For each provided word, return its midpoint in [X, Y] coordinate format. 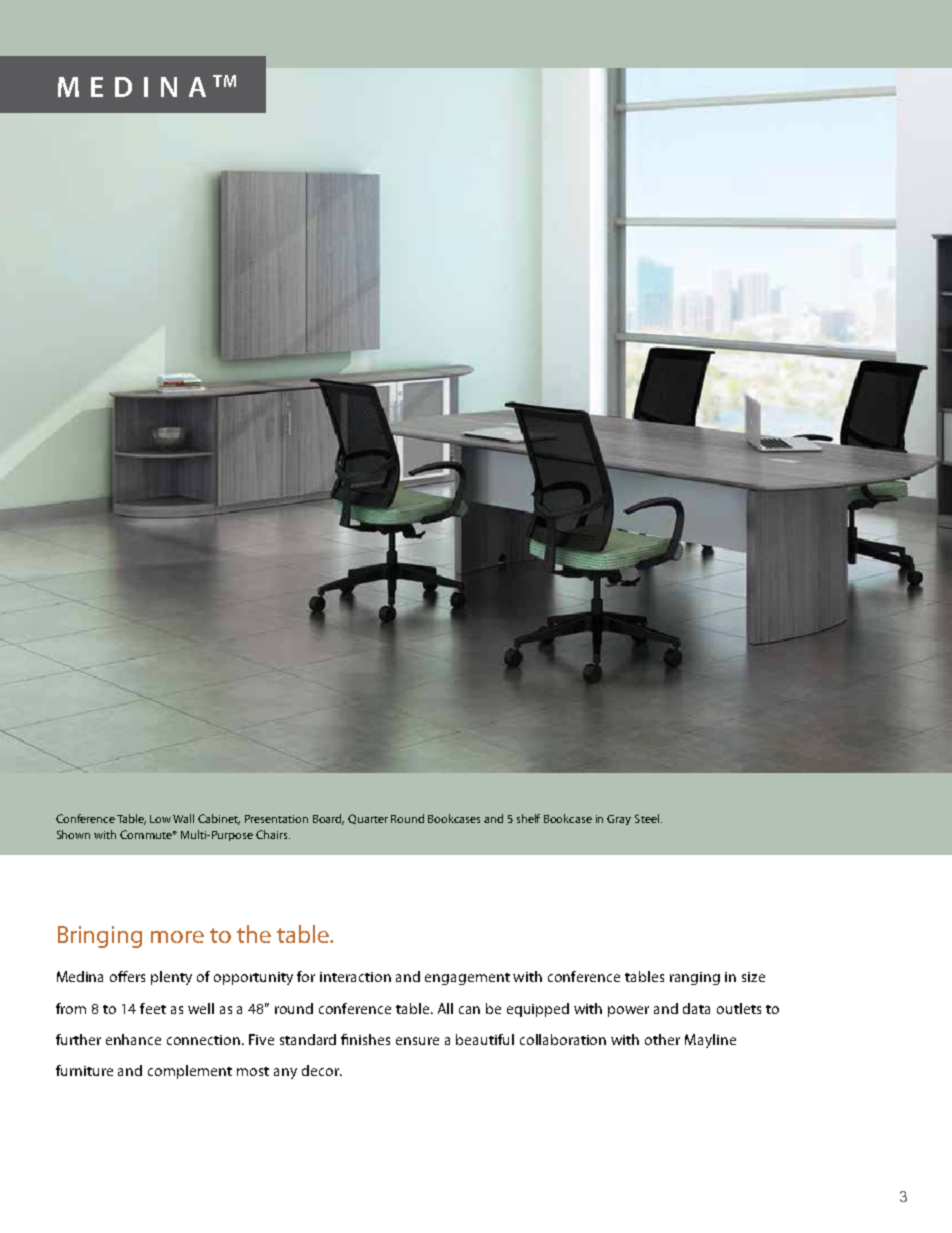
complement [190, 1072]
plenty [171, 978]
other [662, 1039]
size [753, 977]
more [177, 937]
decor [321, 1070]
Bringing [100, 937]
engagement [467, 979]
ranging [695, 978]
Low [162, 819]
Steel [648, 818]
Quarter [368, 819]
